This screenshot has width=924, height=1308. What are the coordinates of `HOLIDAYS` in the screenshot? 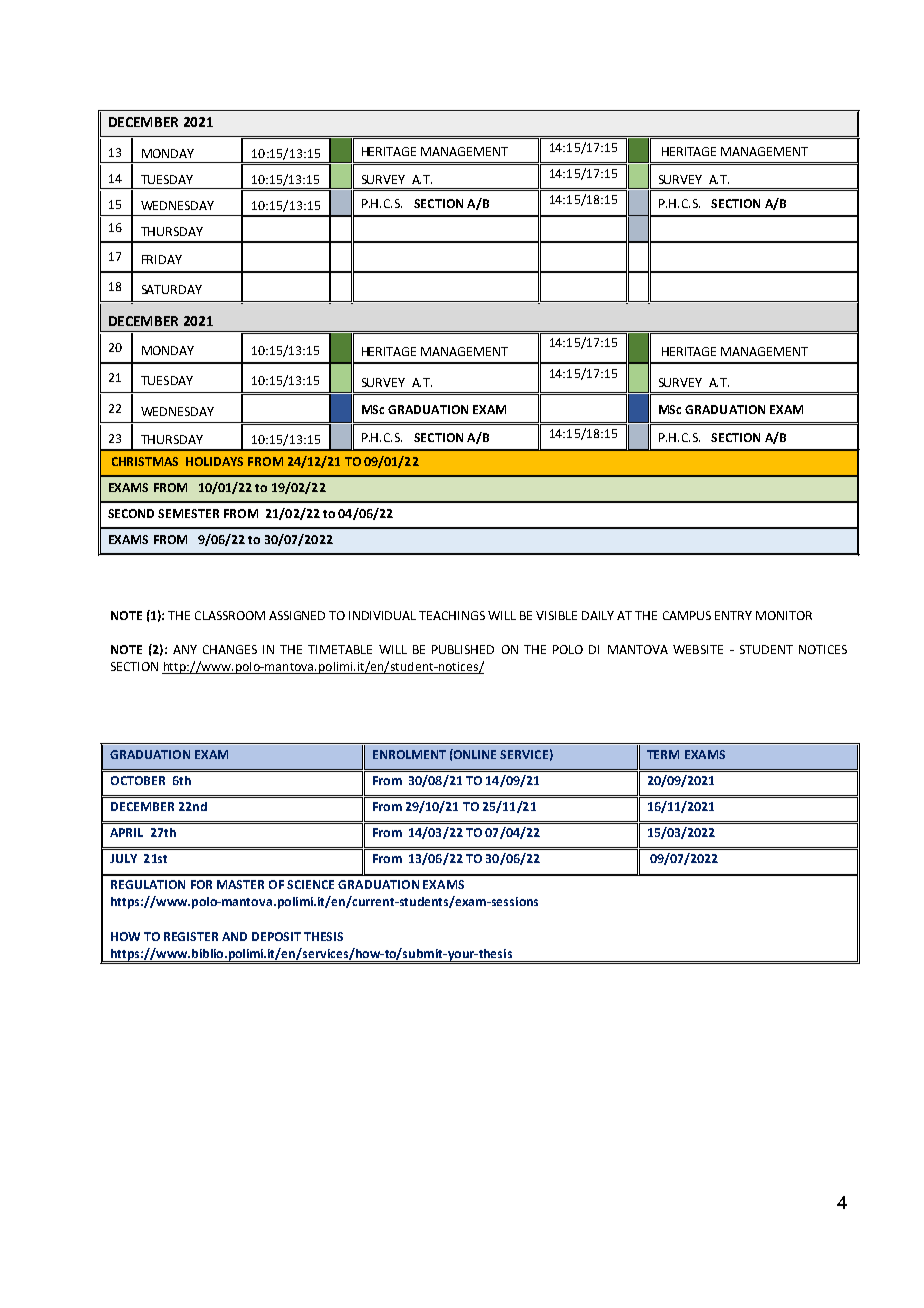 It's located at (214, 461).
